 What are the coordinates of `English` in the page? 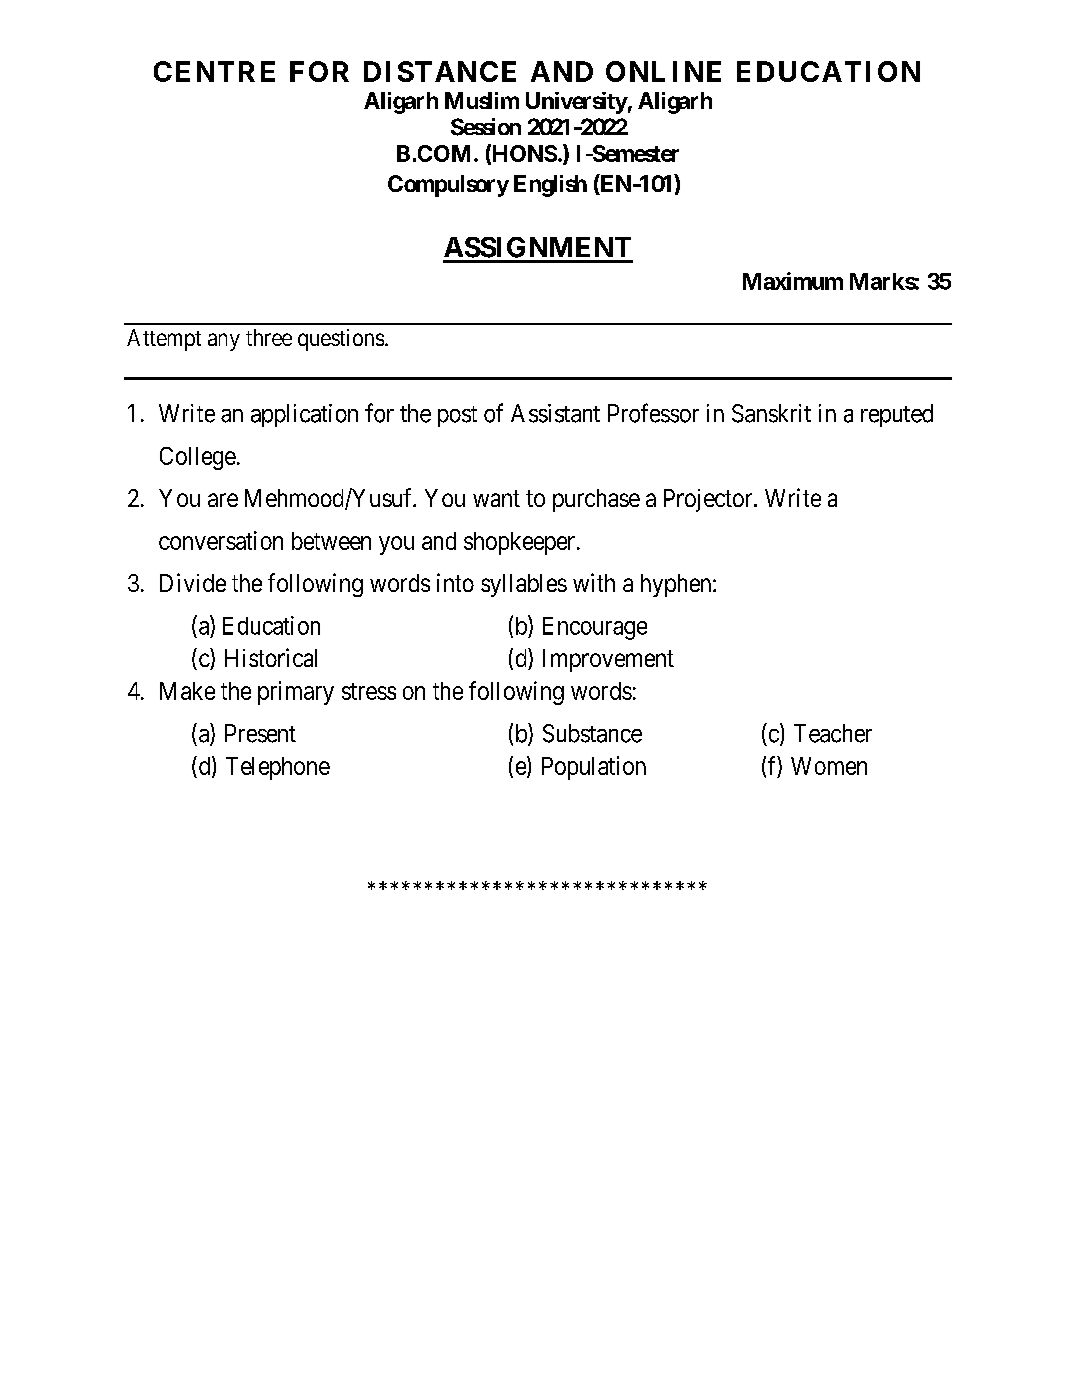 It's located at (550, 186).
